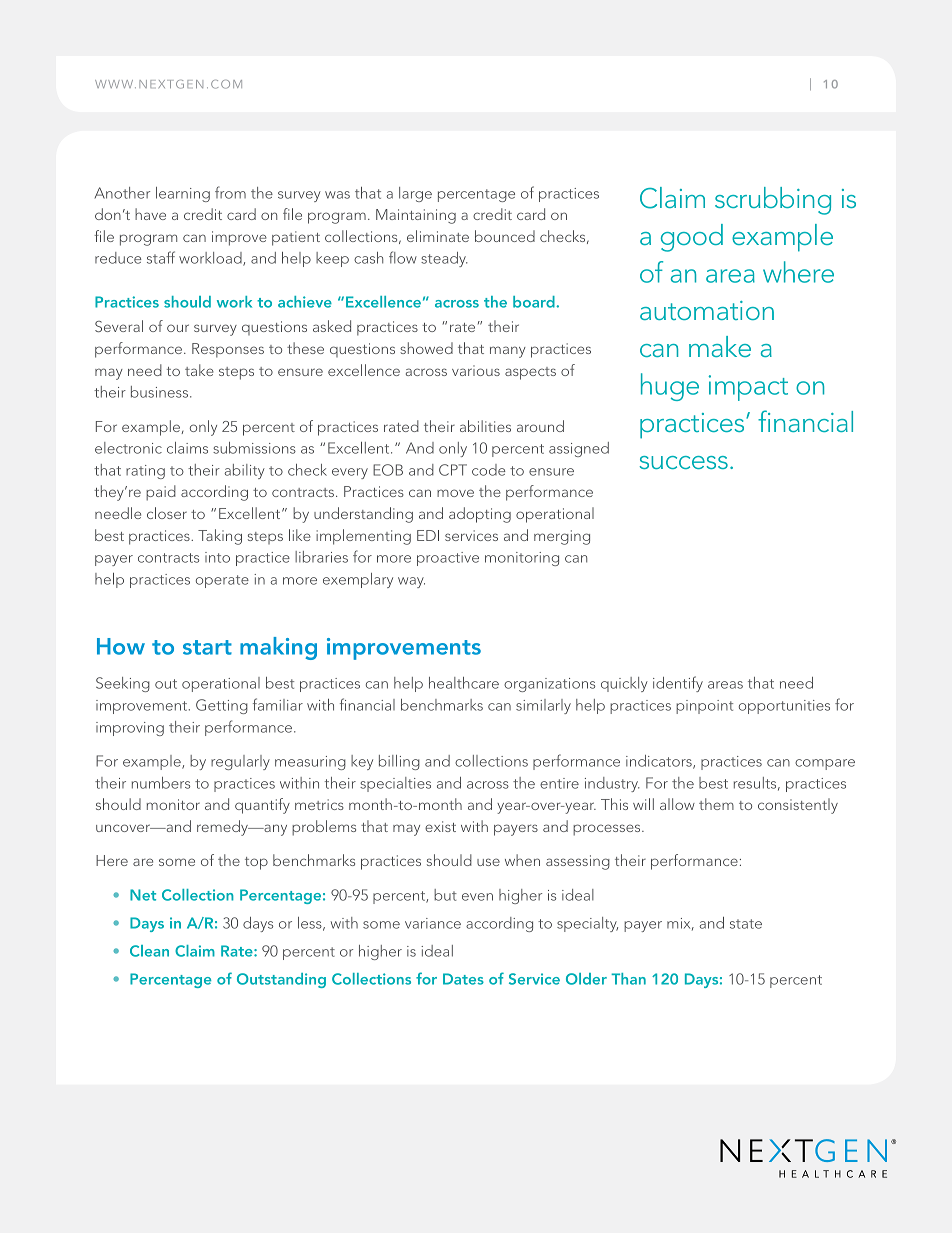 The image size is (952, 1233). What do you see at coordinates (183, 194) in the page?
I see `learning` at bounding box center [183, 194].
